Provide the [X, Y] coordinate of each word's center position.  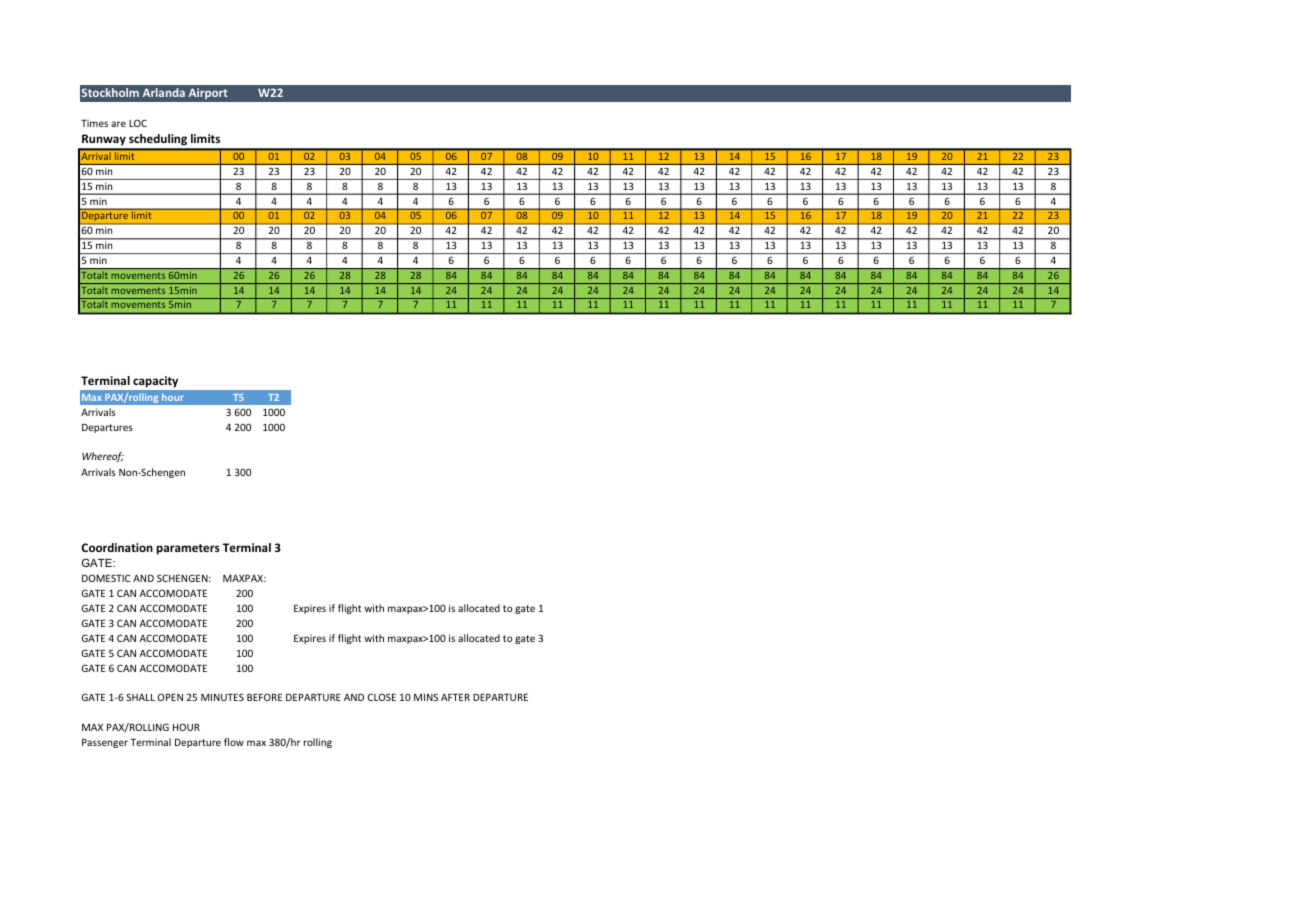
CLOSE [382, 697]
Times [94, 123]
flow [234, 742]
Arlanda [164, 92]
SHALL [140, 697]
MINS [426, 697]
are [118, 124]
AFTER [455, 697]
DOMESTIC [106, 578]
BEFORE [264, 697]
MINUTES [222, 697]
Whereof [103, 457]
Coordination [117, 547]
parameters [188, 549]
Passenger [105, 743]
